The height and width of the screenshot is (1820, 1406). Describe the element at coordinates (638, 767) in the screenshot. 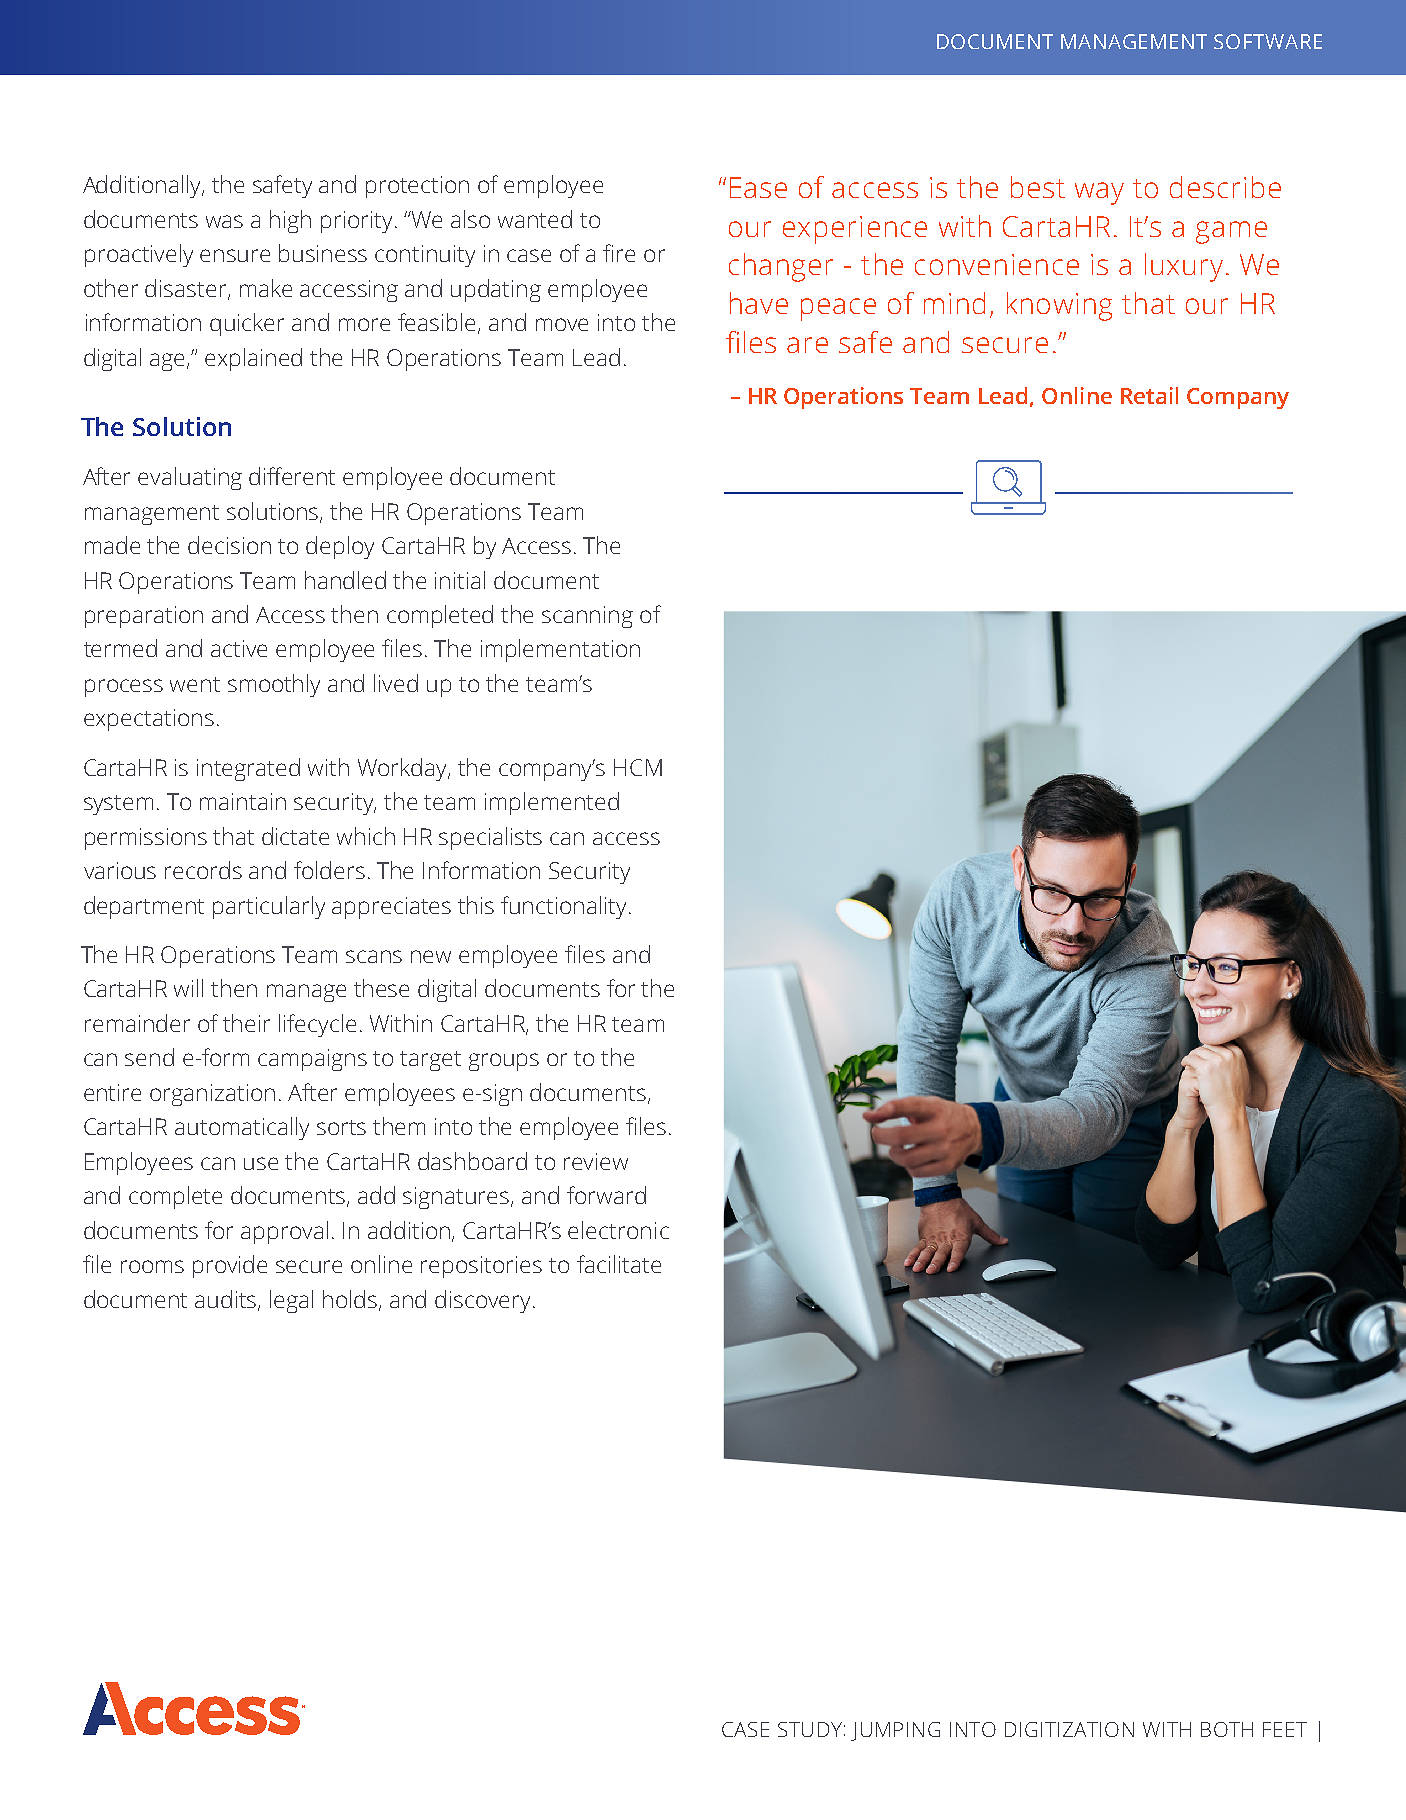

I see `HCM` at that location.
